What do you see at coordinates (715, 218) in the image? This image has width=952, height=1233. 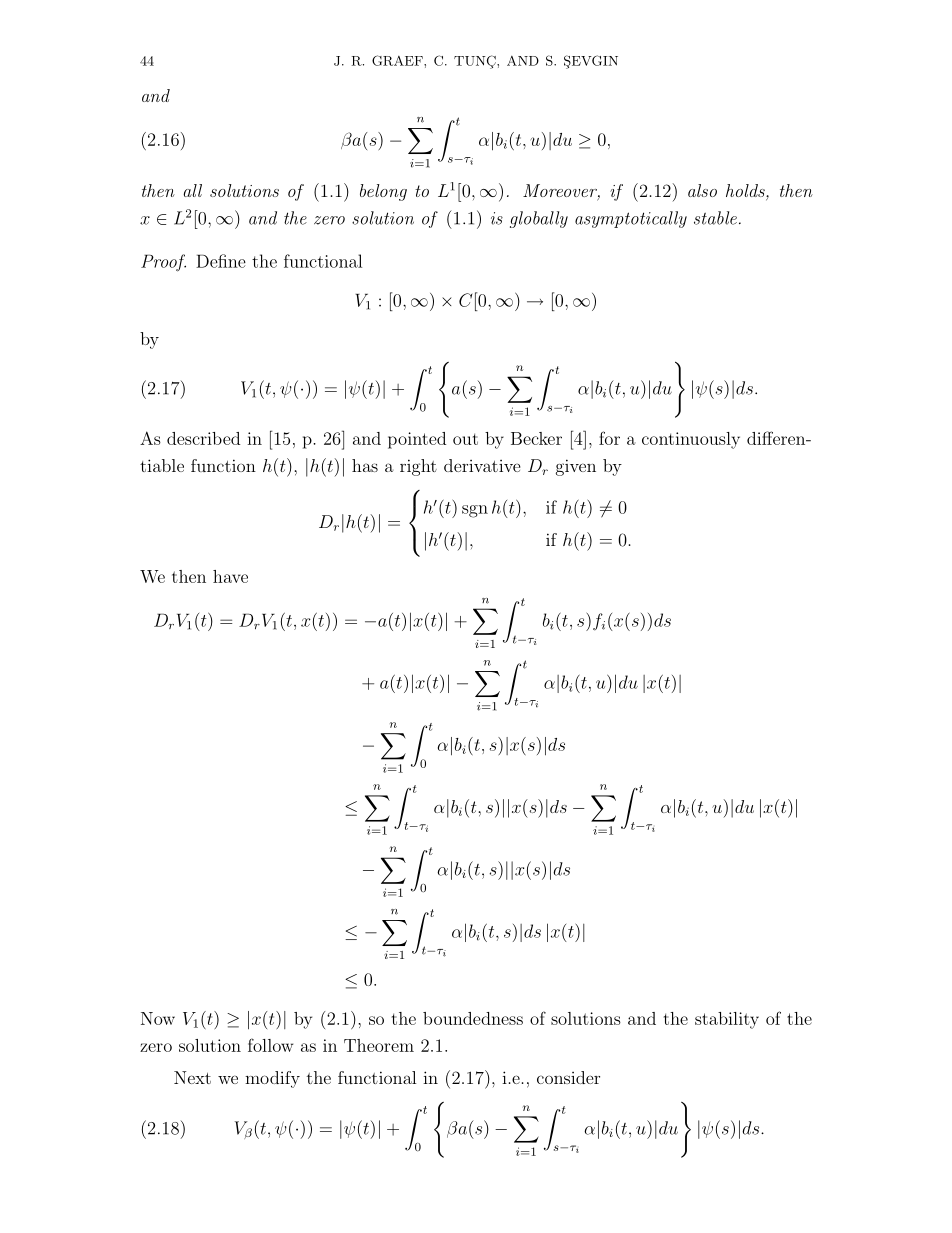 I see `stable` at bounding box center [715, 218].
